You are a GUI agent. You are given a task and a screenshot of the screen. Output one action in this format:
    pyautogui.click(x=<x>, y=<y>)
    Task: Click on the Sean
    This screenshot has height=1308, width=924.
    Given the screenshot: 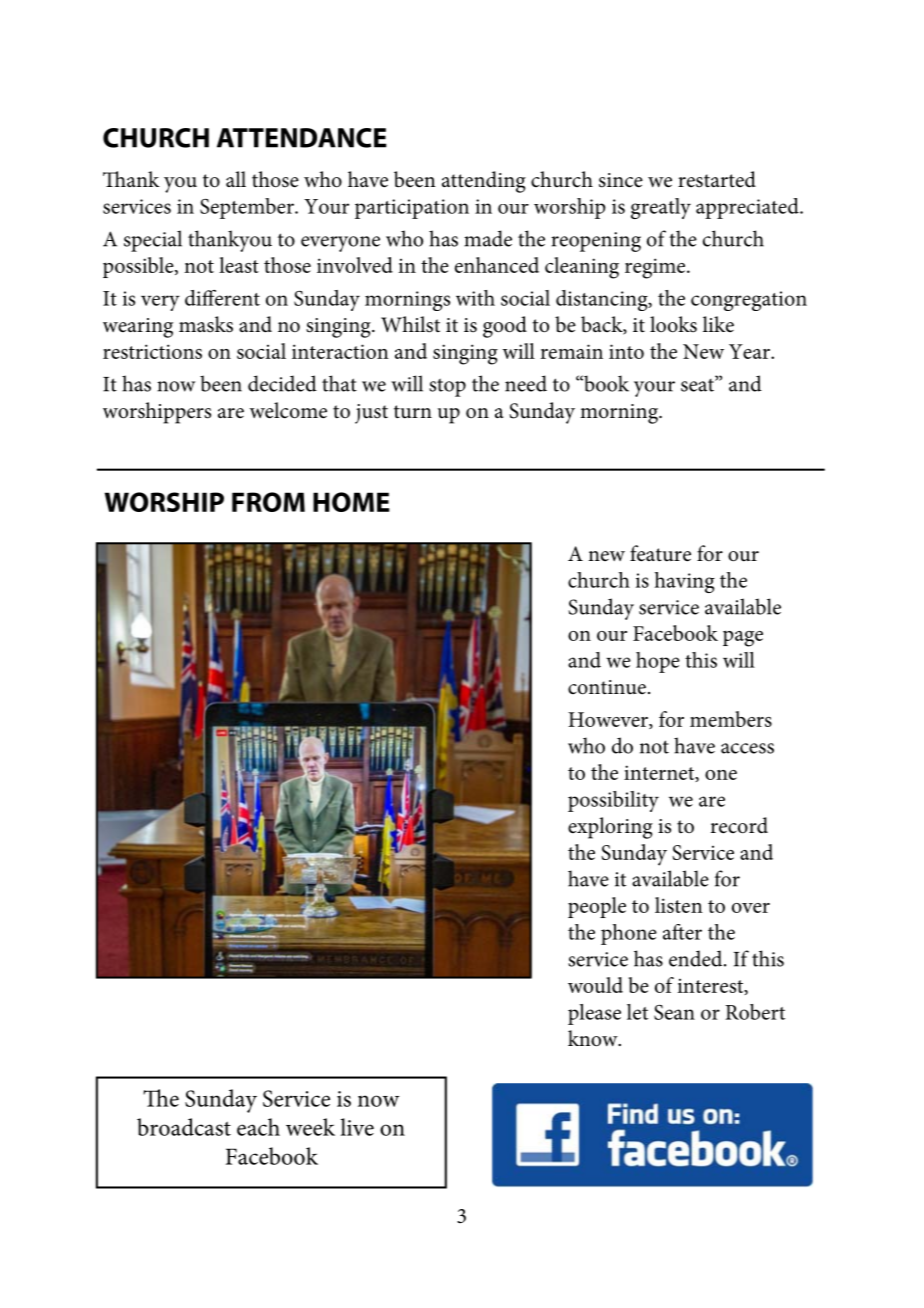 What is the action you would take?
    pyautogui.click(x=674, y=1012)
